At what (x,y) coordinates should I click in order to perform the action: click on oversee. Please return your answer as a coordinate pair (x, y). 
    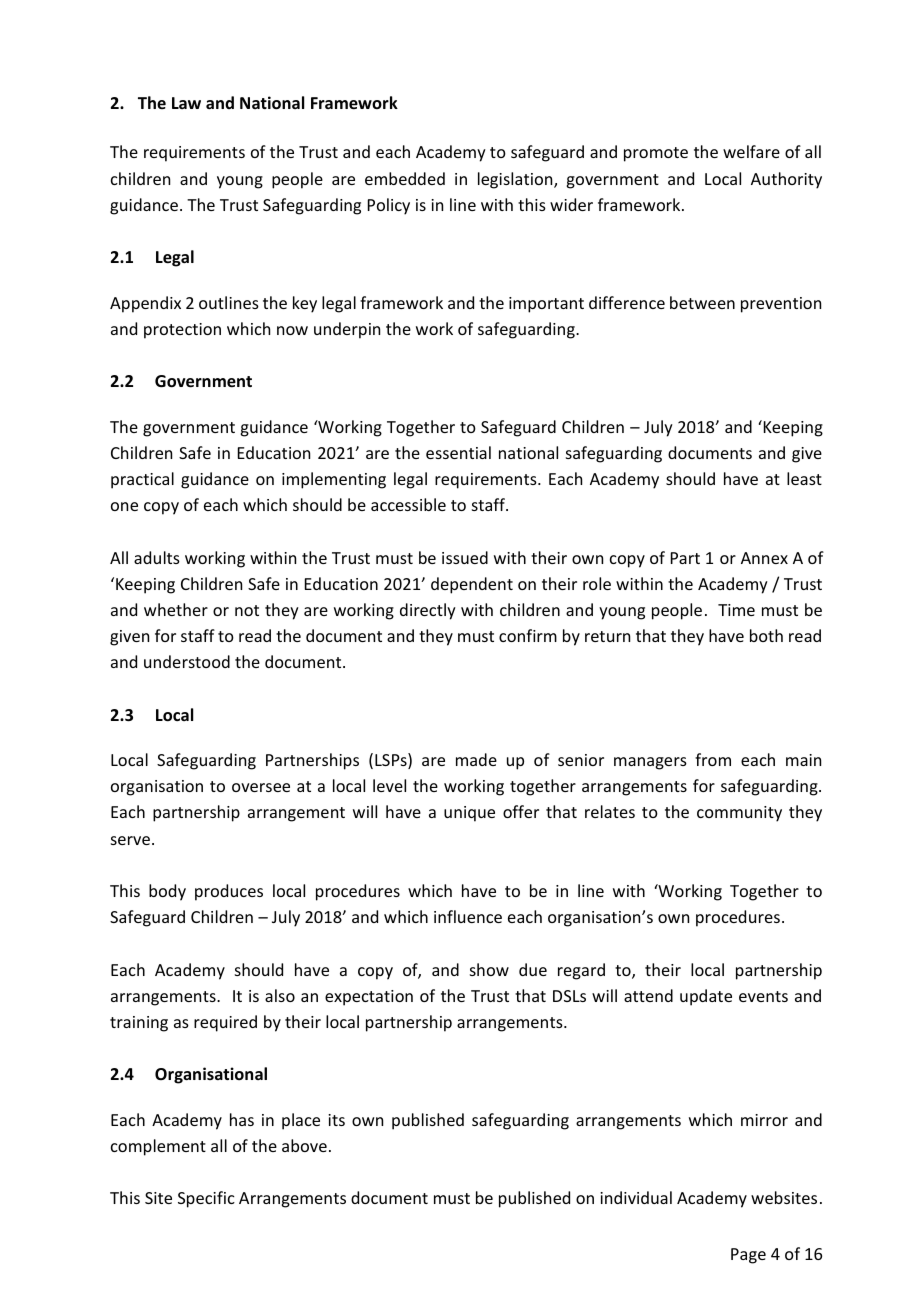
    Looking at the image, I should click on (261, 787).
